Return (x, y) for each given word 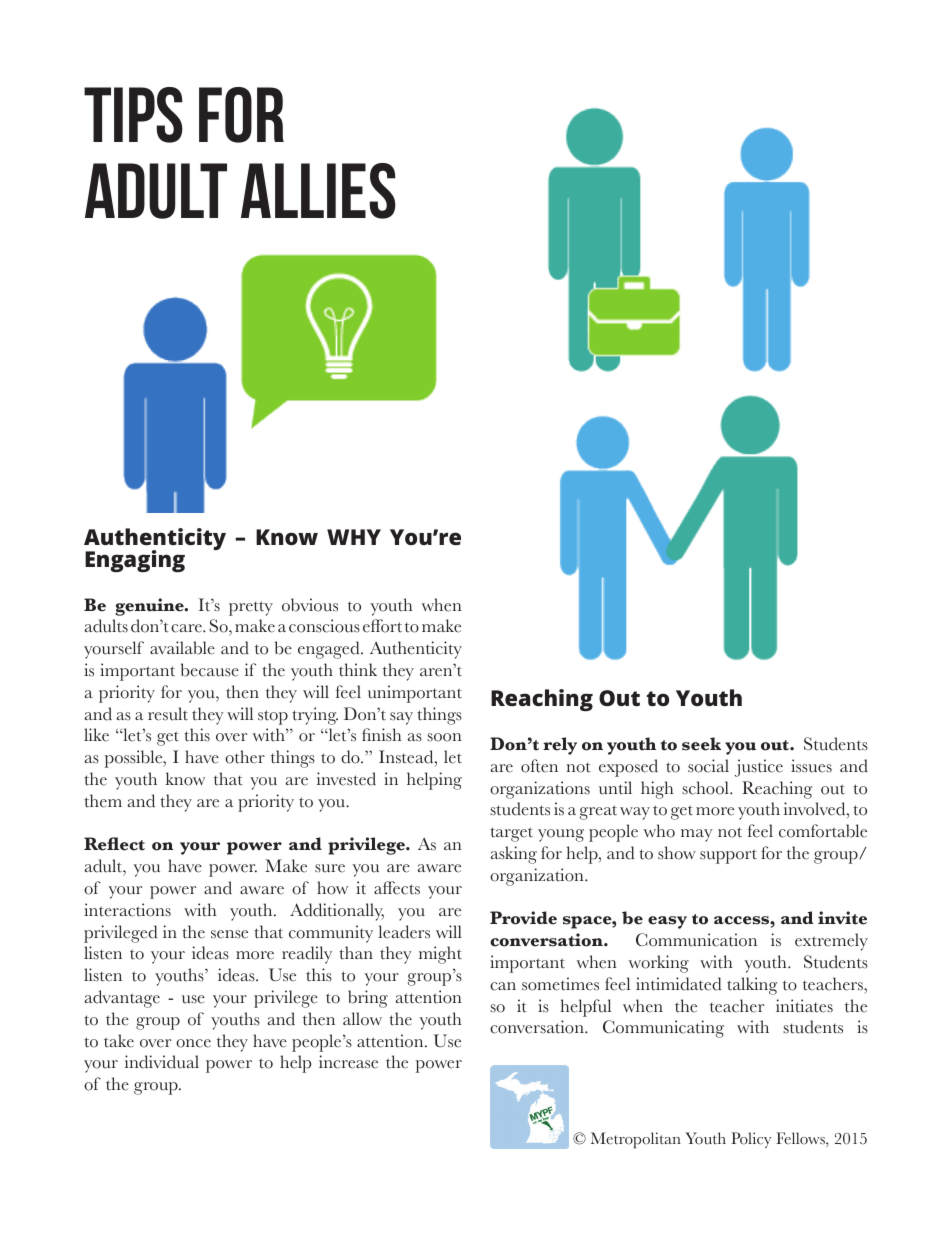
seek (701, 744)
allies (318, 191)
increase (348, 1062)
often (539, 766)
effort (382, 626)
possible (135, 759)
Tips (133, 115)
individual (162, 1062)
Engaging (135, 561)
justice (759, 768)
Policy (751, 1140)
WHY (354, 537)
